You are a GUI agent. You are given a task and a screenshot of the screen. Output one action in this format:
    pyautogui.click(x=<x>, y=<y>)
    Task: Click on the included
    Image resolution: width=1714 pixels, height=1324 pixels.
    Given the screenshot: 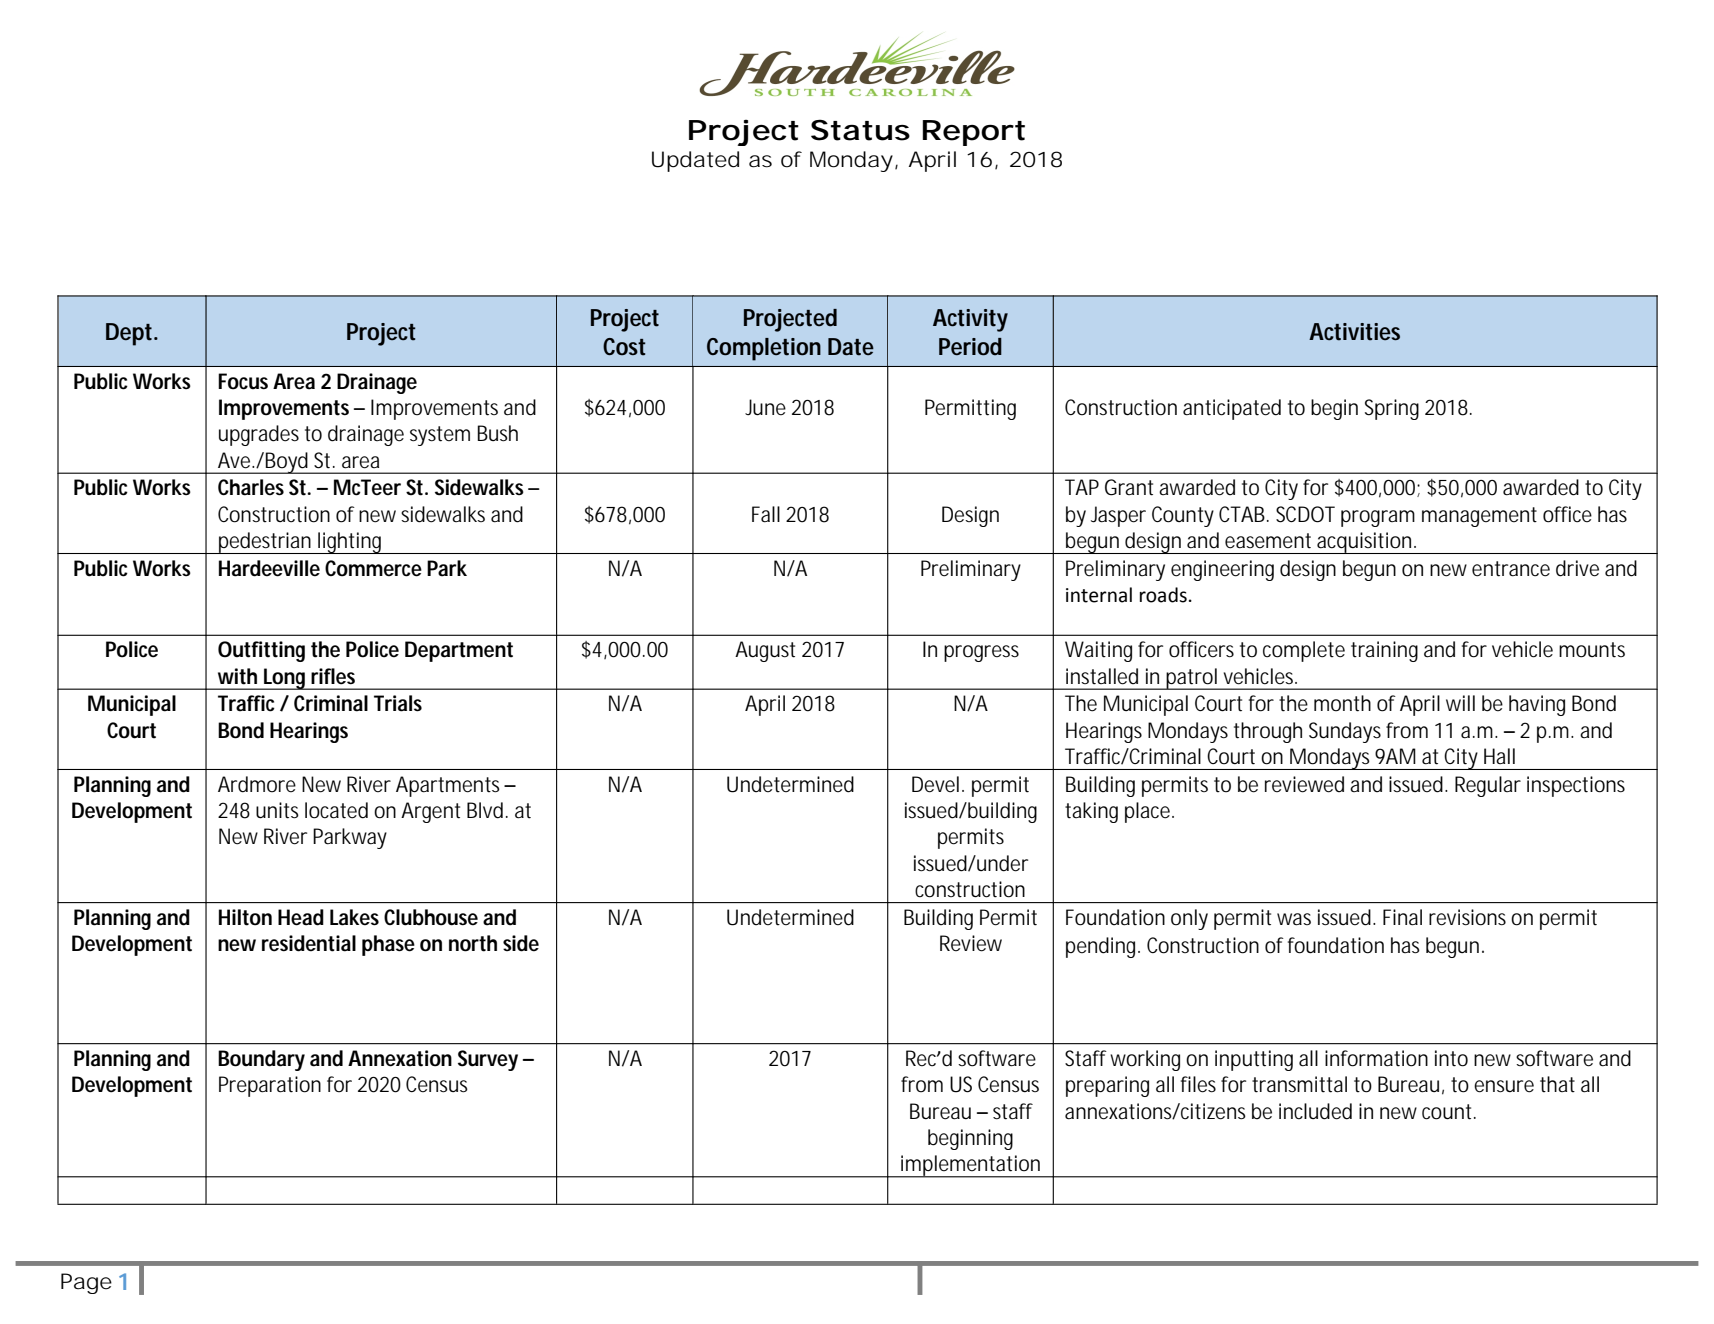 What is the action you would take?
    pyautogui.click(x=1315, y=1111)
